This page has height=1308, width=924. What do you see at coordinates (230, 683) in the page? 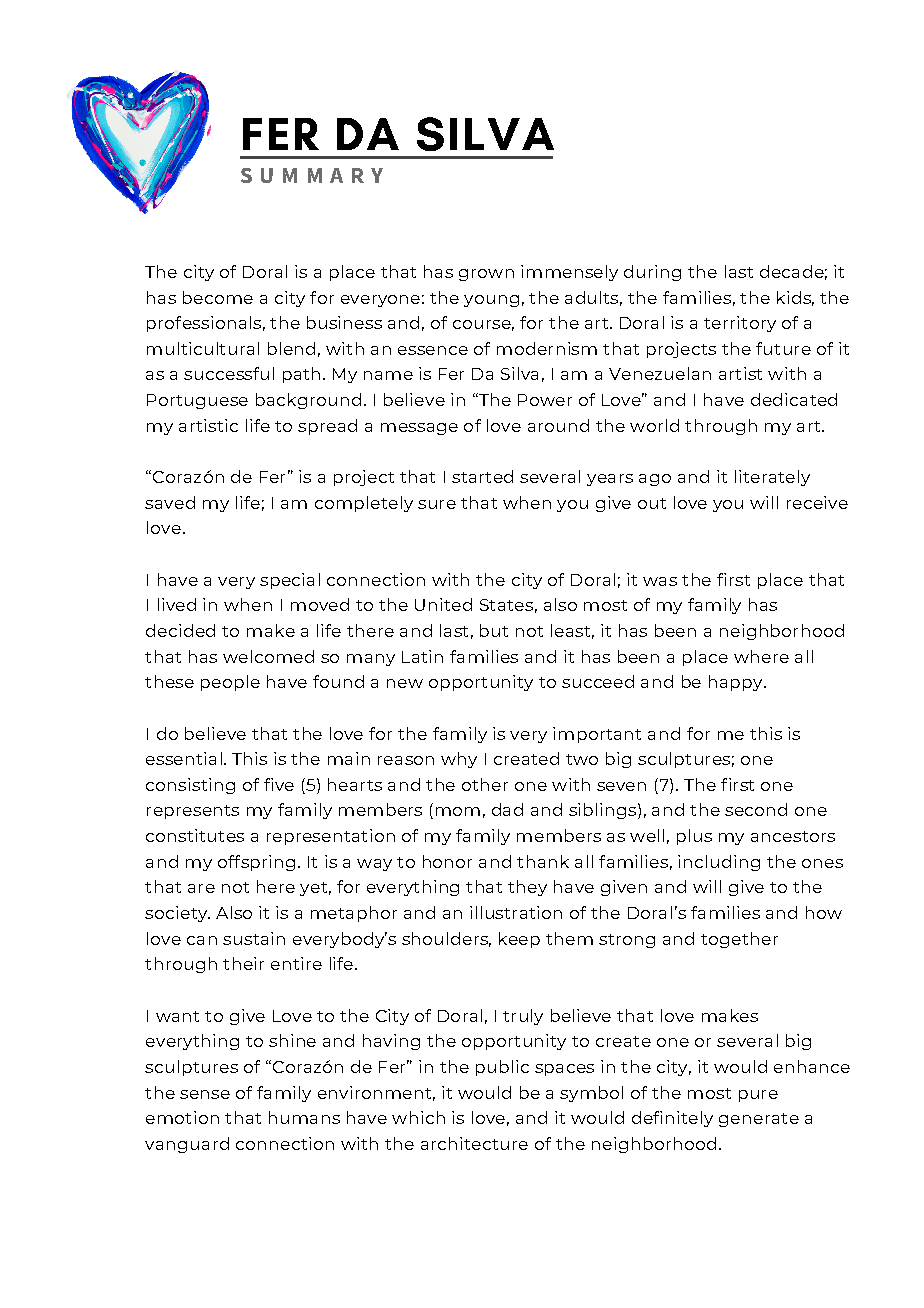
I see `people` at bounding box center [230, 683].
